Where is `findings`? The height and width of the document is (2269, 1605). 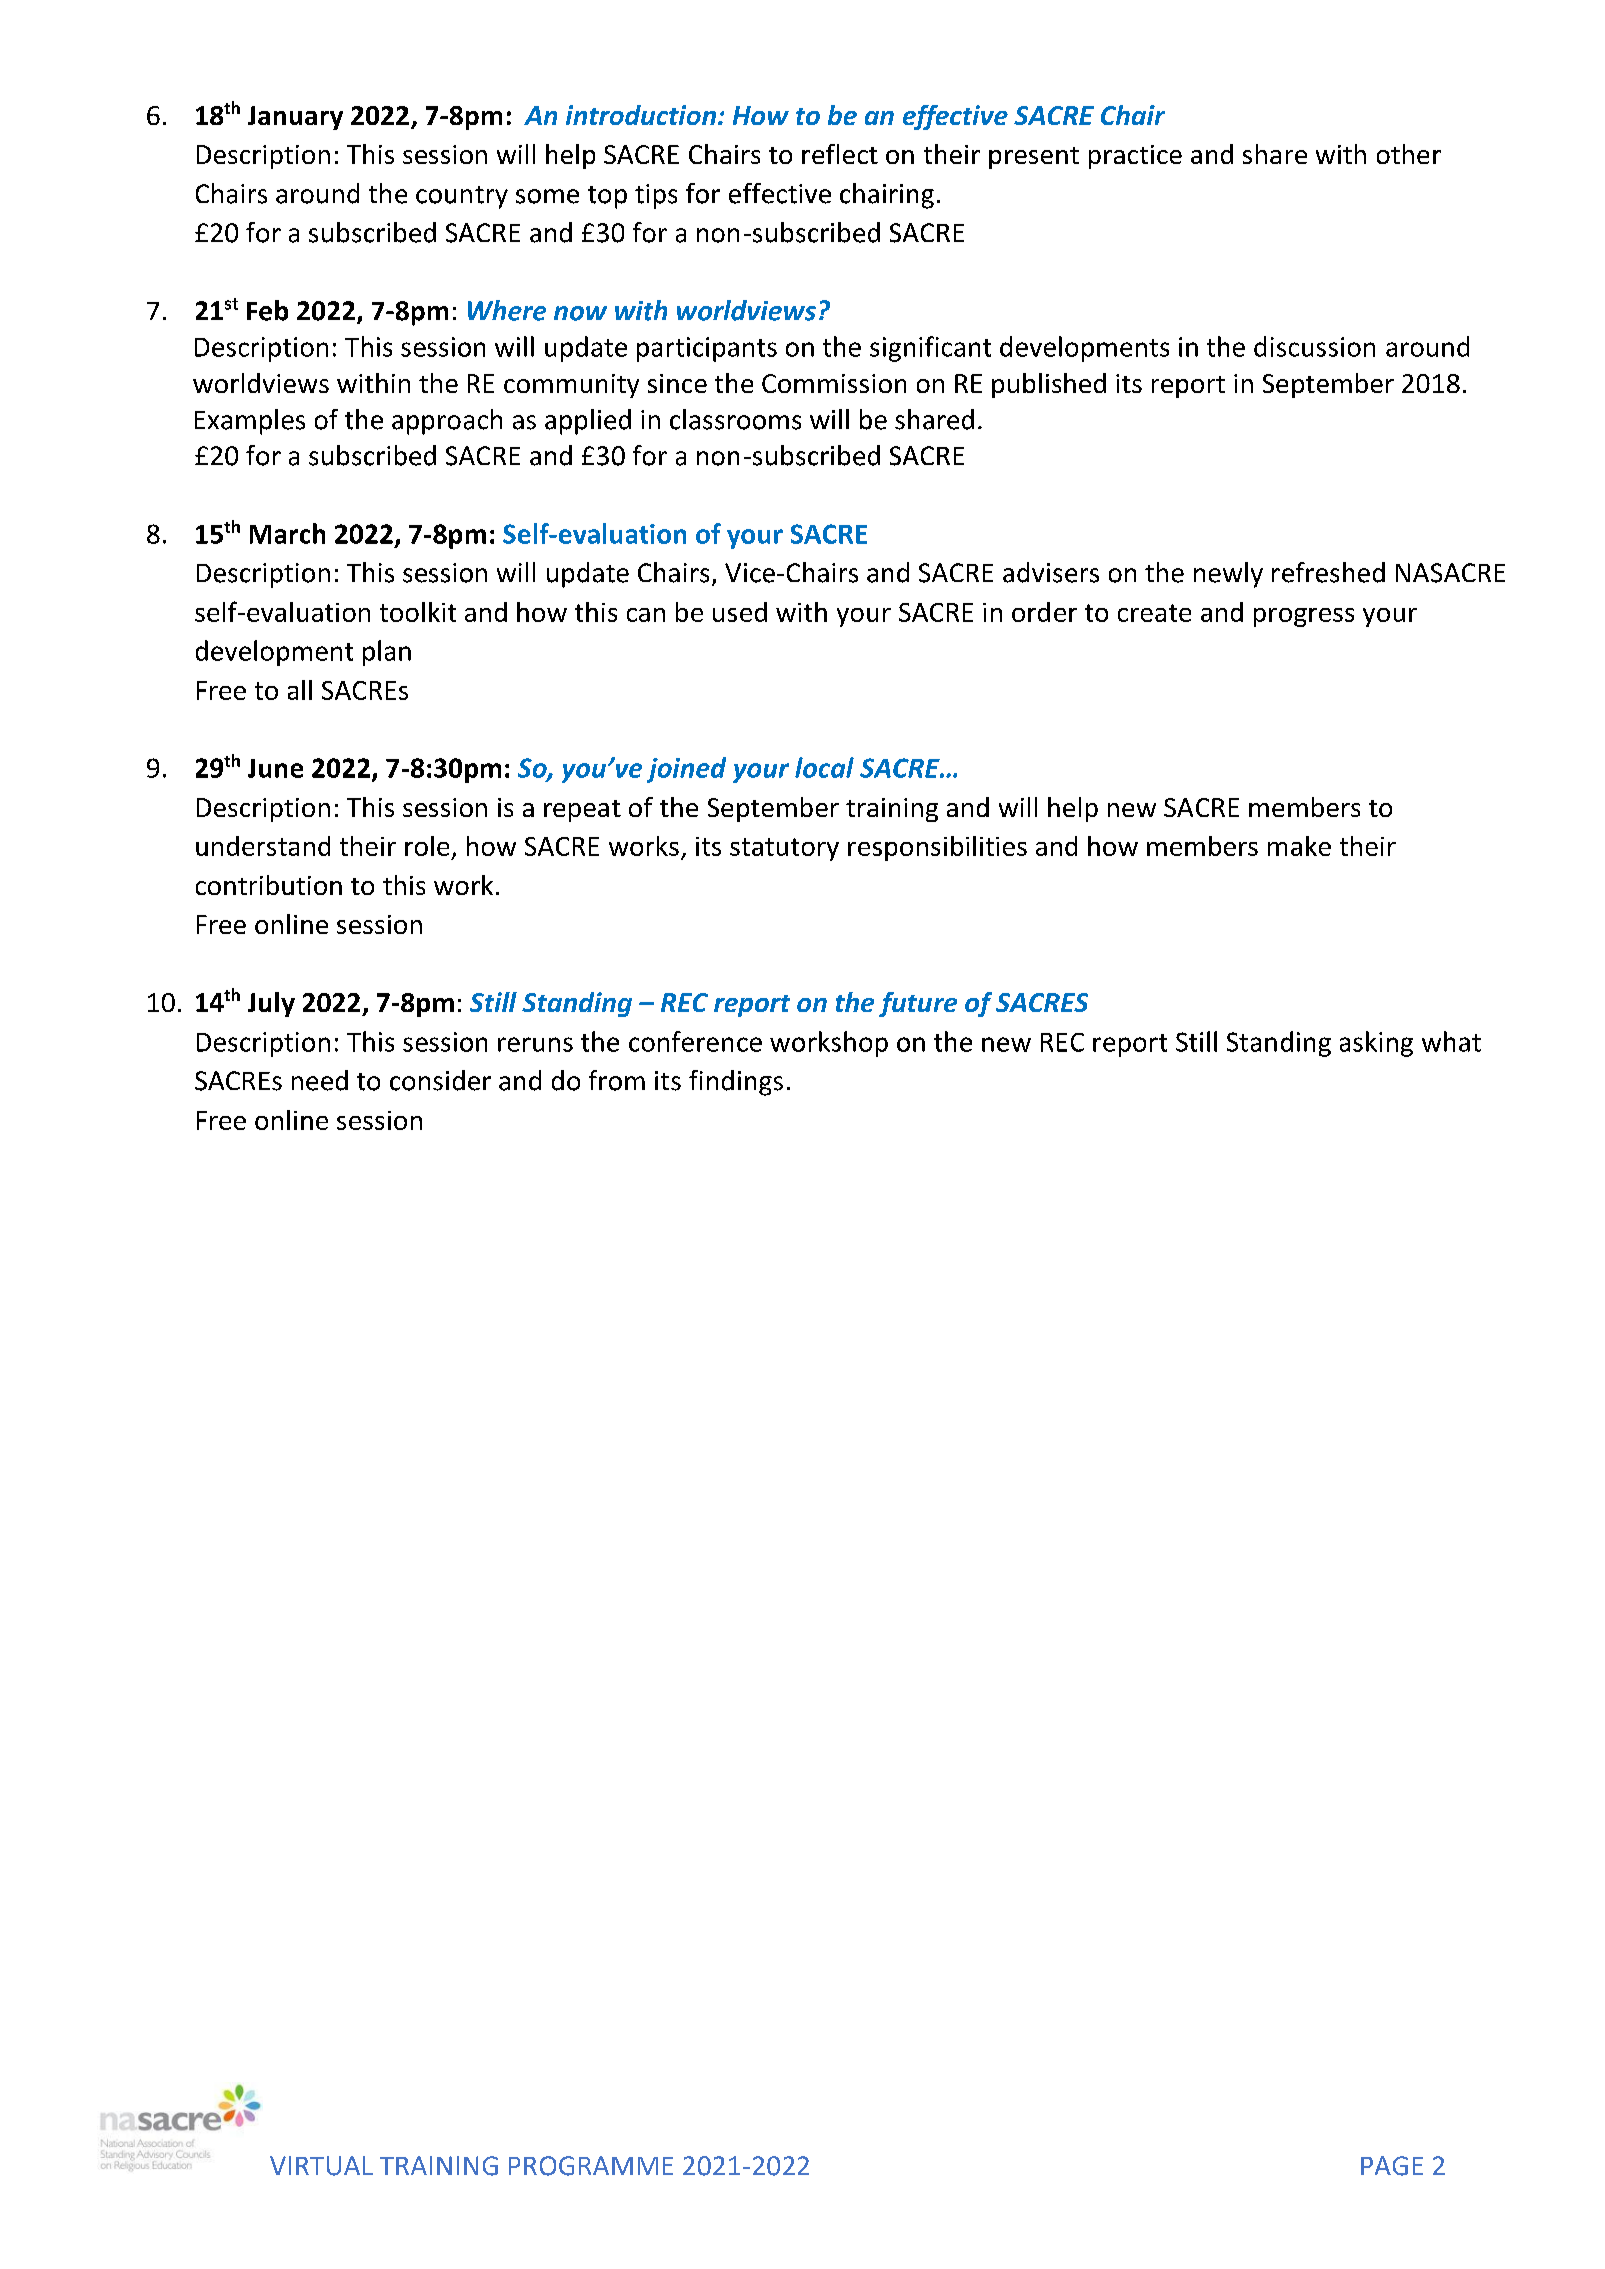 findings is located at coordinates (736, 1083).
